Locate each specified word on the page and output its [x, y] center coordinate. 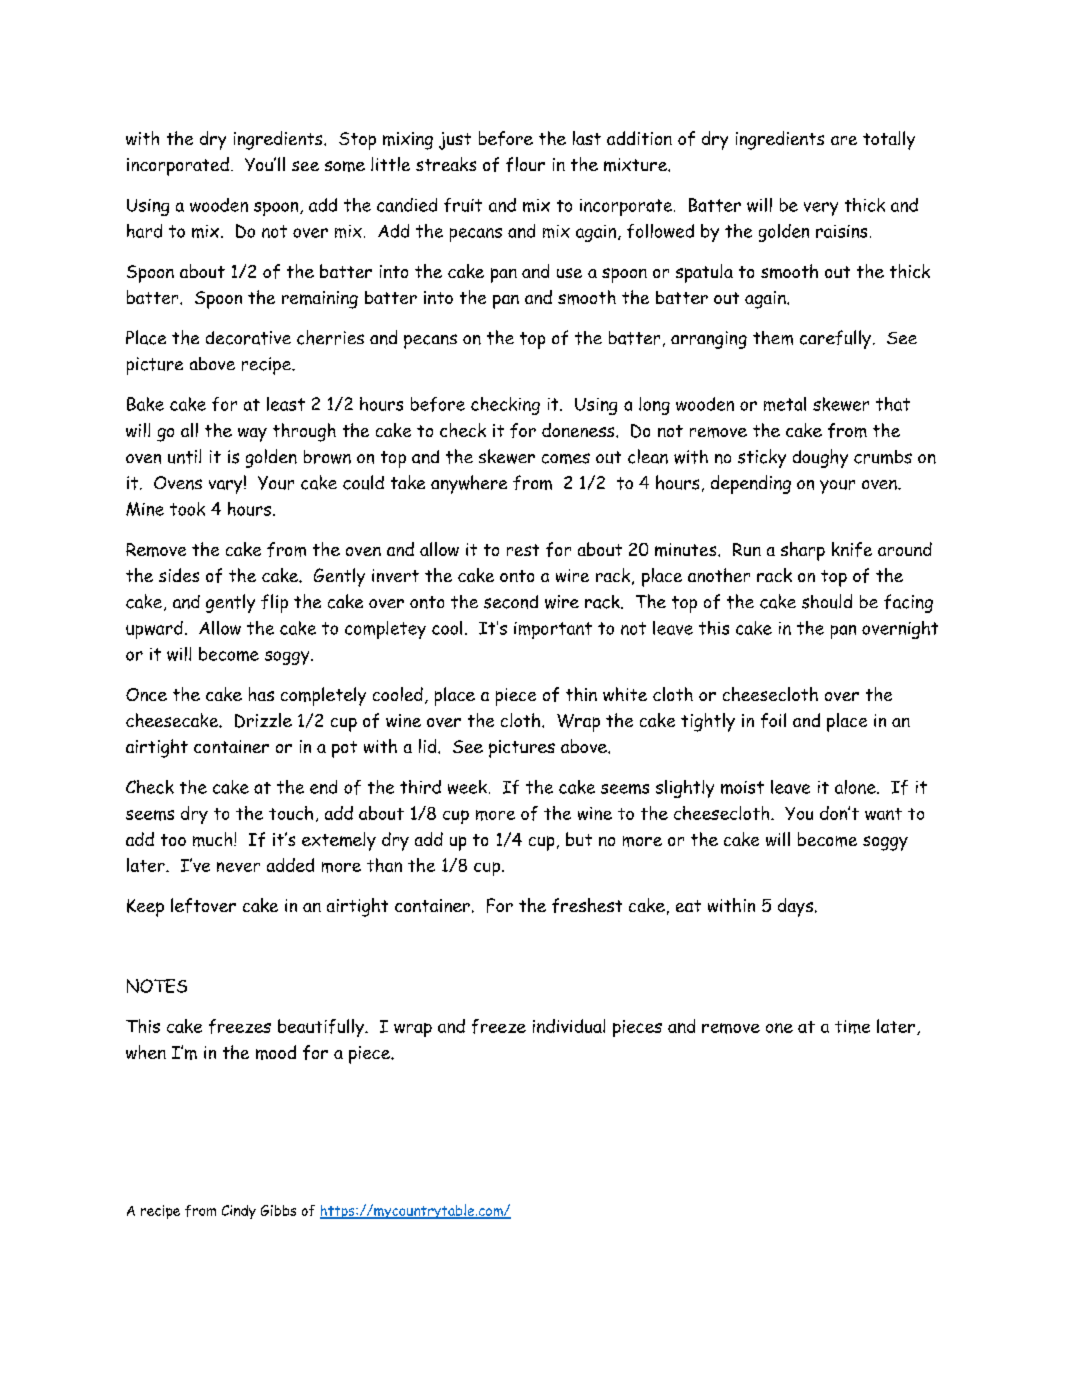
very [821, 209]
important [553, 630]
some [345, 166]
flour [525, 164]
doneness [579, 430]
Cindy [239, 1212]
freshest [587, 905]
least [286, 404]
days [795, 907]
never [238, 867]
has [261, 694]
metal [785, 404]
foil [773, 720]
